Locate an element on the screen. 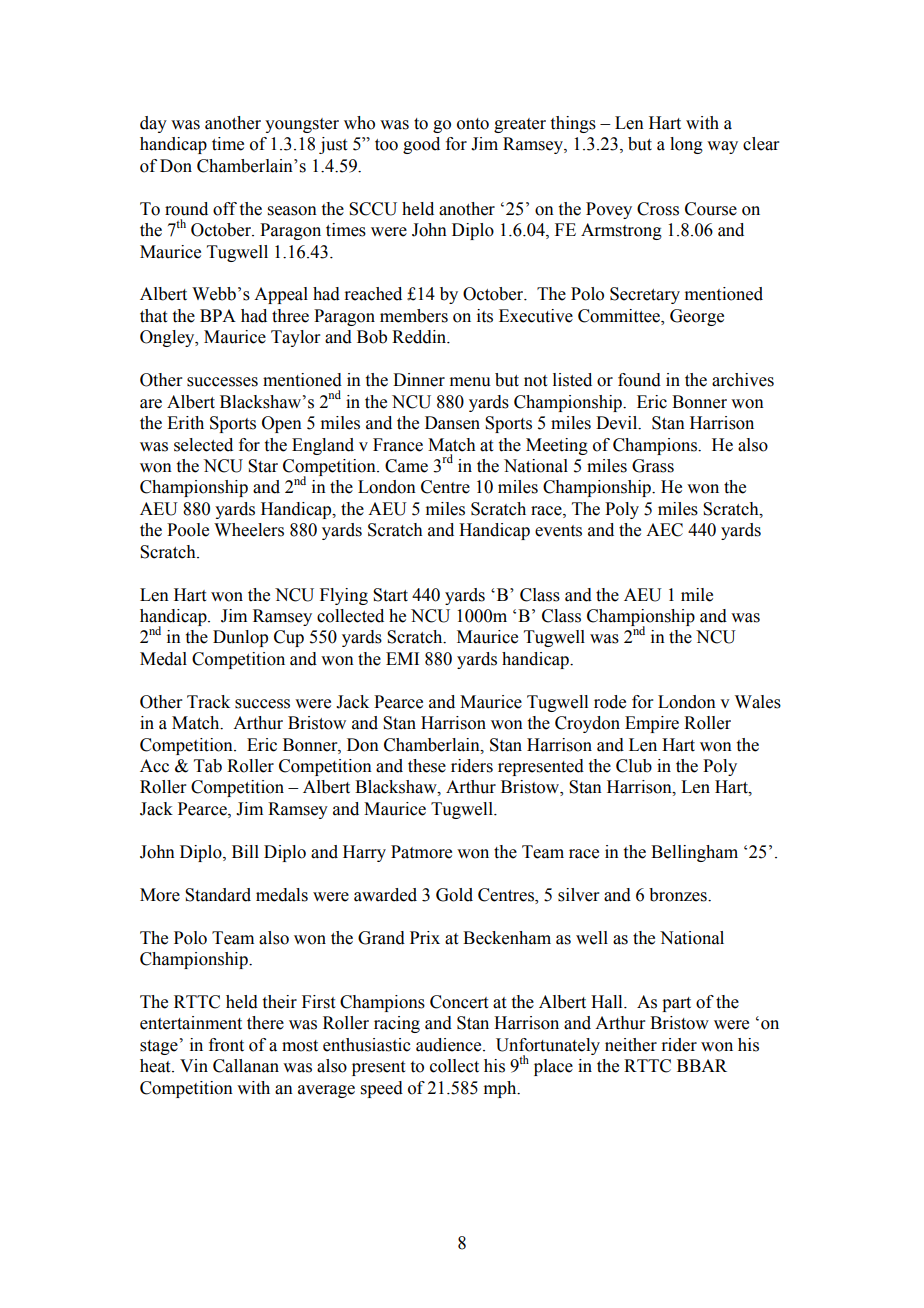  found is located at coordinates (639, 380).
